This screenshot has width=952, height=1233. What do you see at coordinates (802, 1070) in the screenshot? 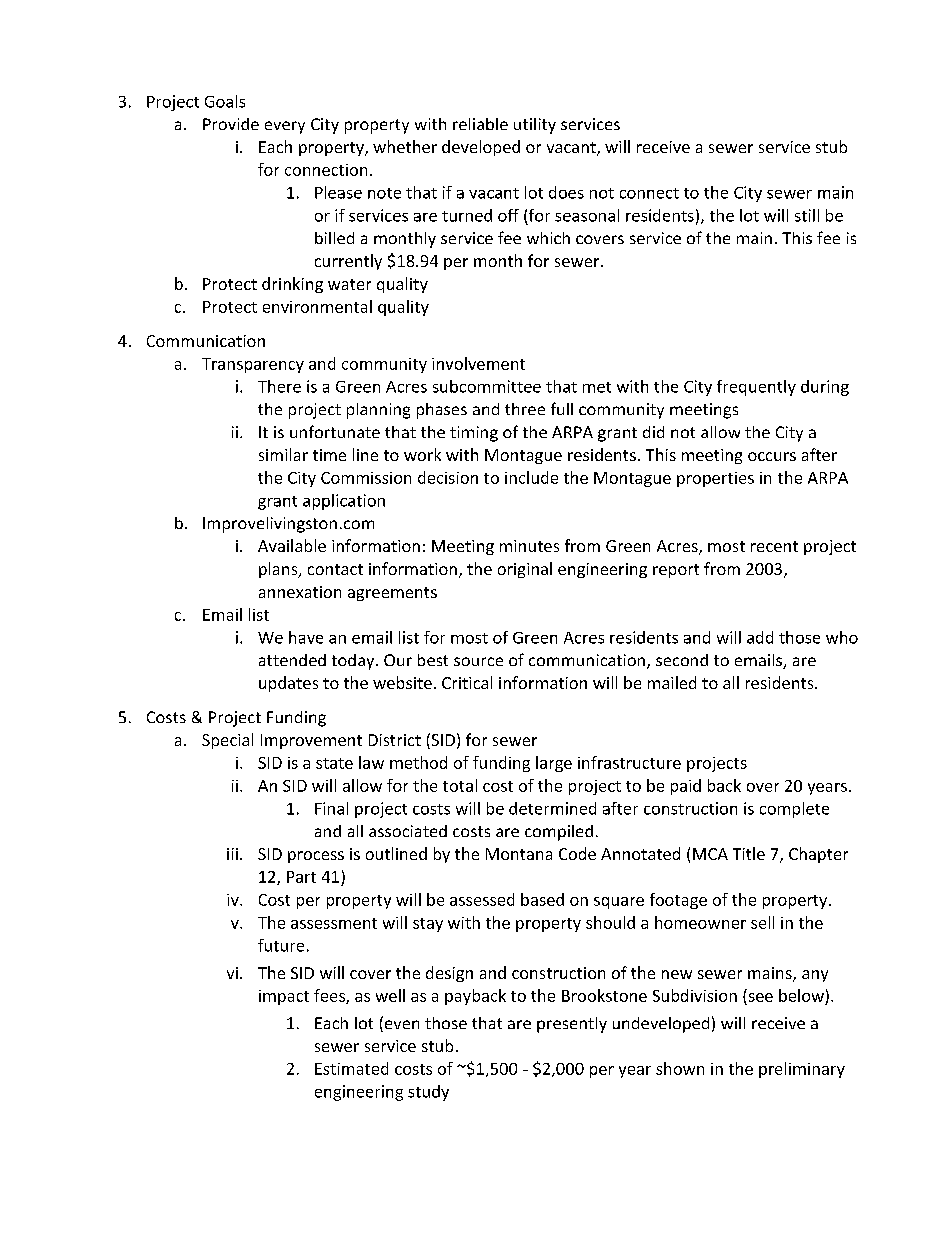
I see `preliminary` at bounding box center [802, 1070].
